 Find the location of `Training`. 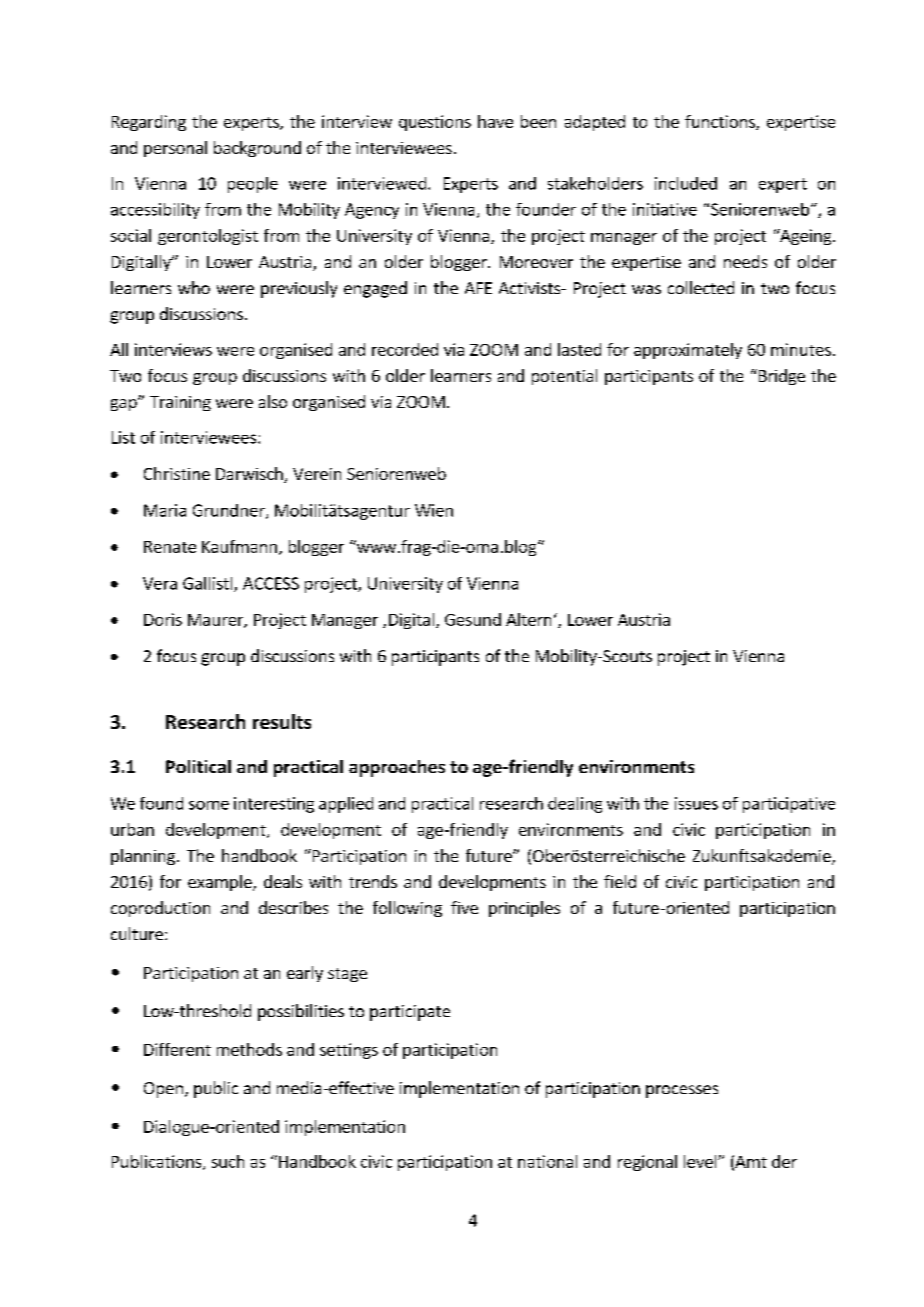

Training is located at coordinates (180, 403).
